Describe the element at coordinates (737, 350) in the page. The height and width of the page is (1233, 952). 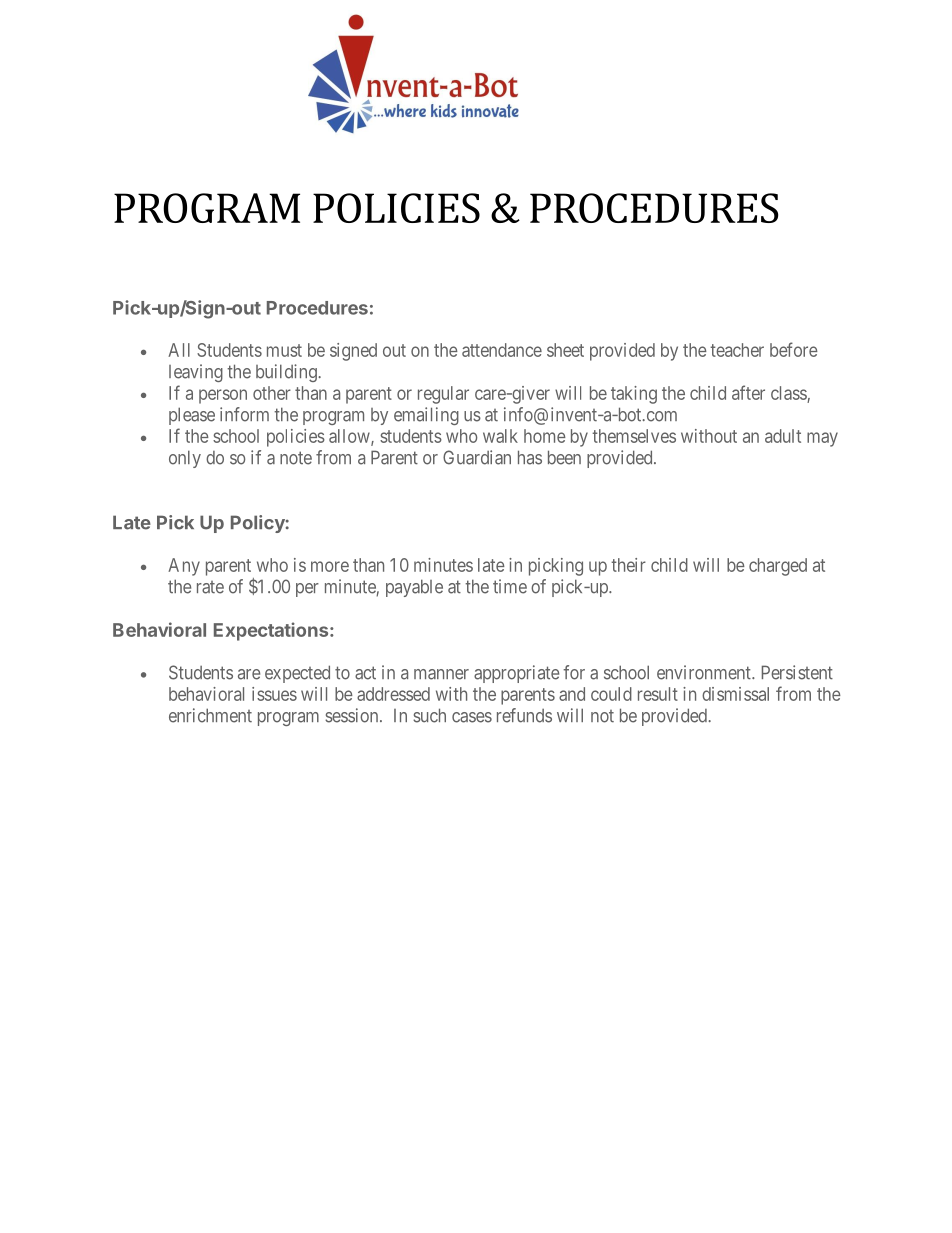
I see `teacher` at that location.
